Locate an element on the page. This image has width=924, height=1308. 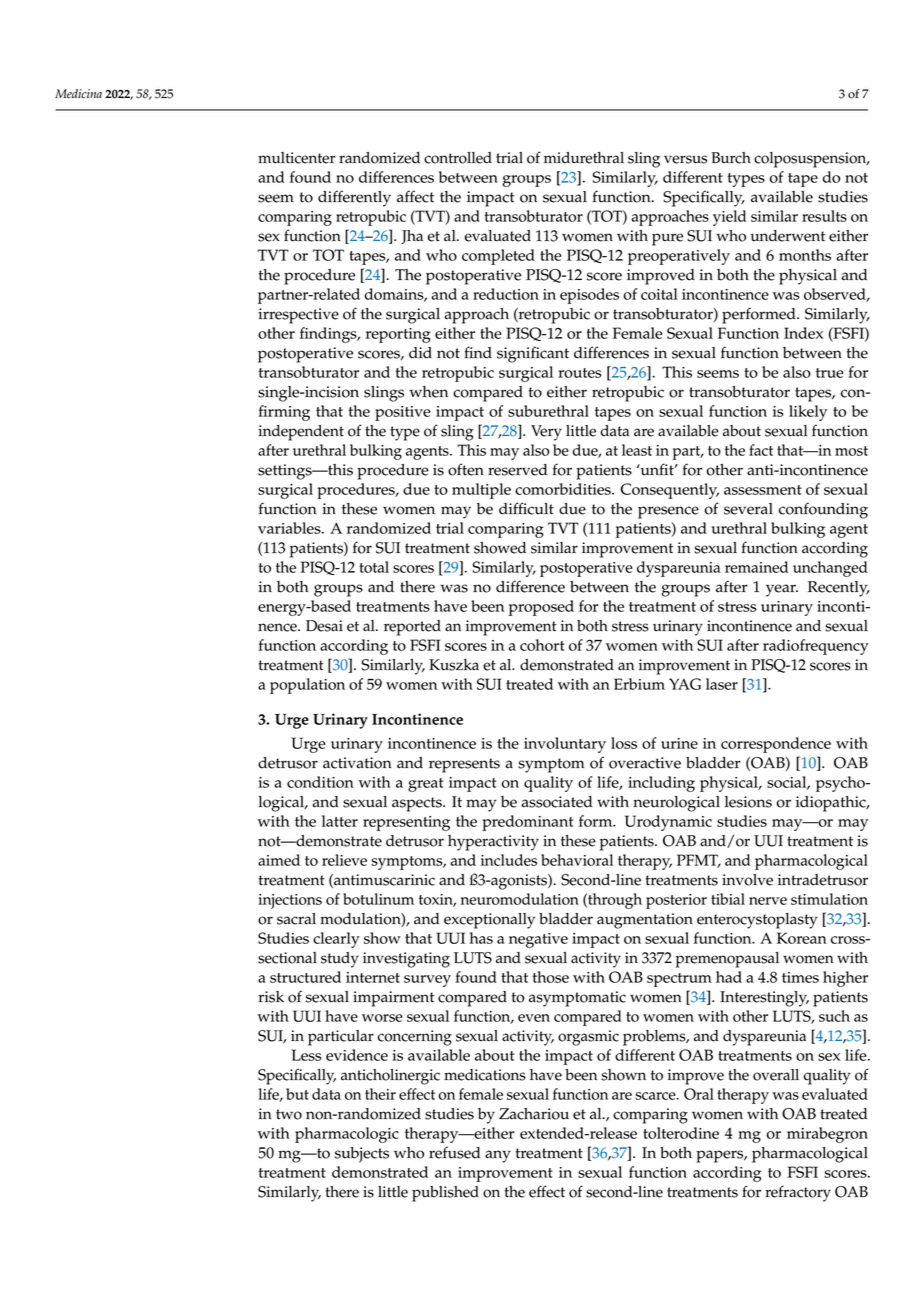
independent is located at coordinates (301, 433).
